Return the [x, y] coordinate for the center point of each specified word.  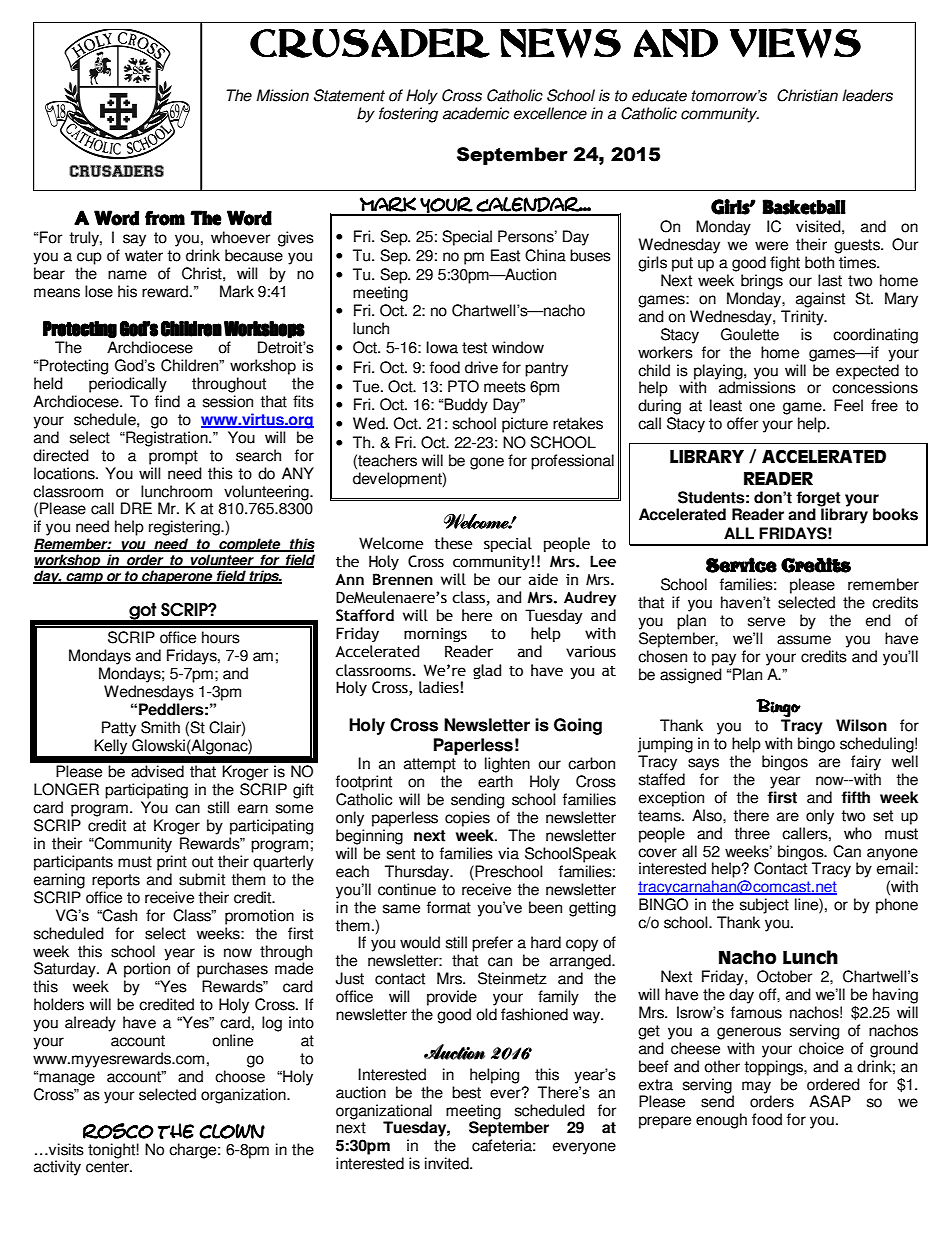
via [508, 853]
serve [766, 622]
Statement [349, 95]
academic [476, 113]
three [752, 833]
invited [448, 1163]
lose [99, 291]
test [474, 348]
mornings [435, 635]
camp [84, 578]
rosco [118, 1131]
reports [116, 881]
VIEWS [795, 43]
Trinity [803, 318]
